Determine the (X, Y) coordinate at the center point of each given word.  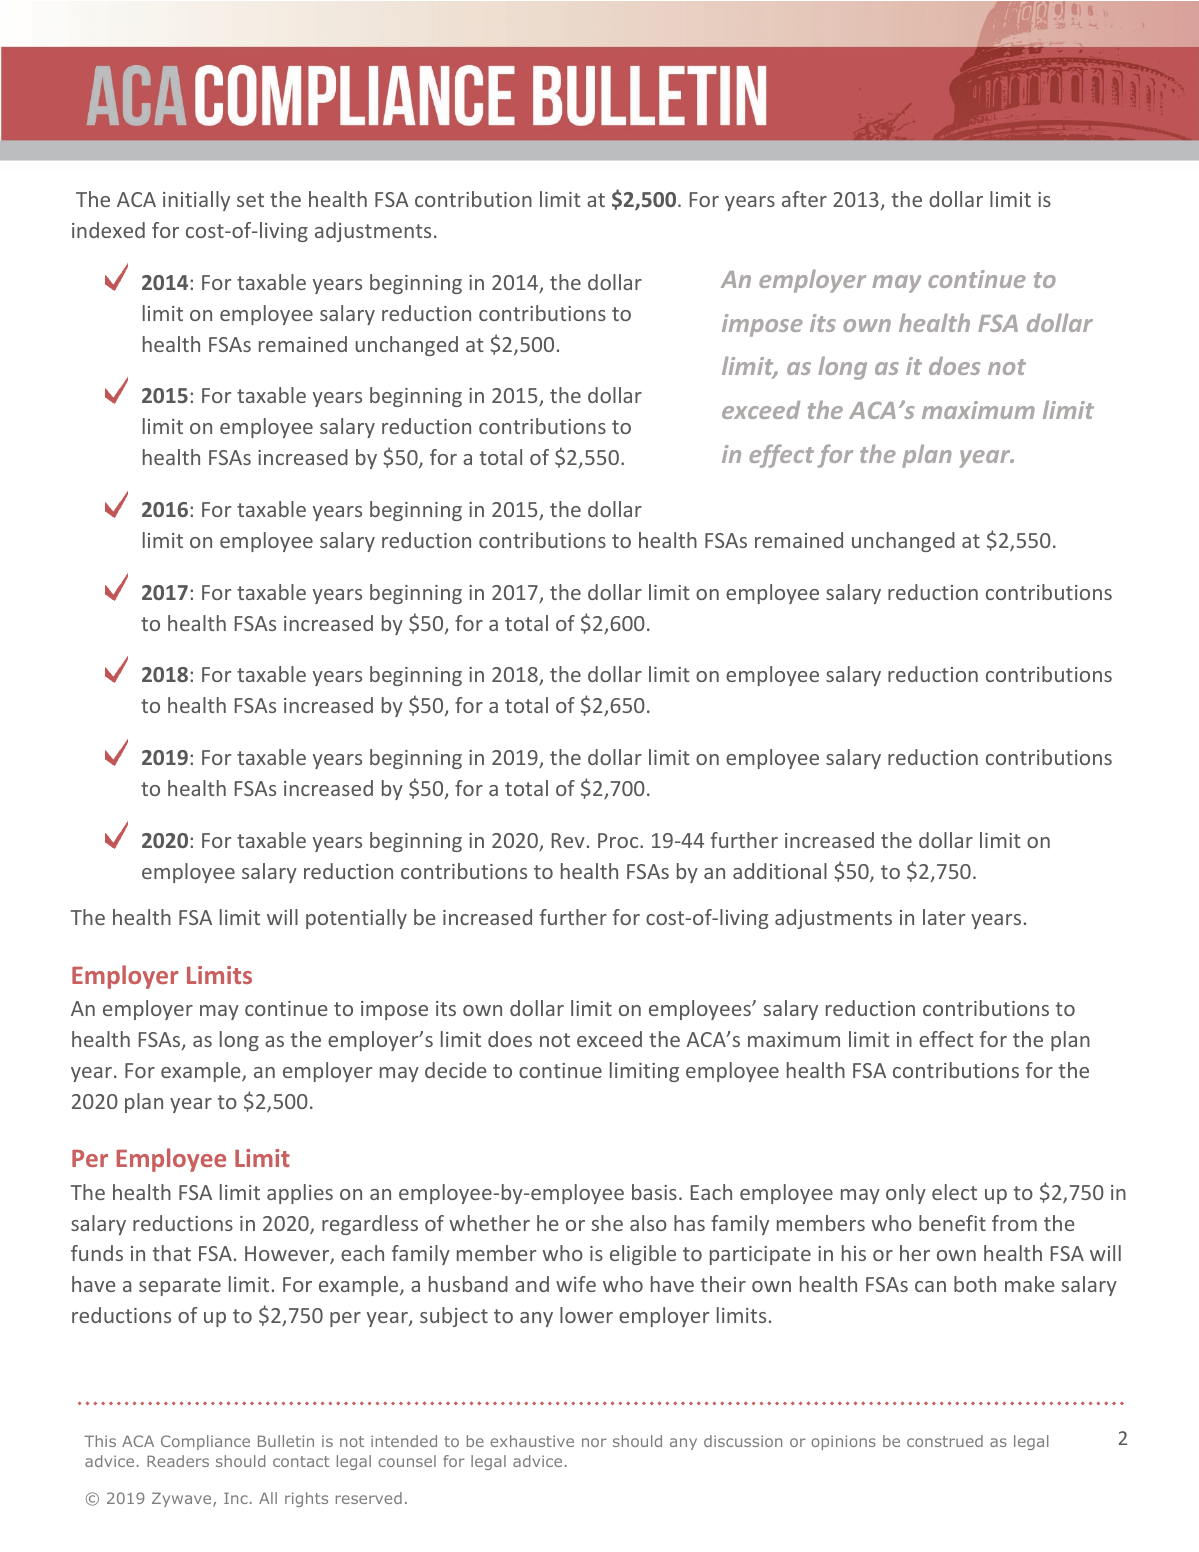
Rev (568, 840)
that (172, 1253)
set (250, 200)
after (804, 199)
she (607, 1223)
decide (456, 1070)
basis (654, 1192)
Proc (619, 840)
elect (954, 1192)
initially (196, 201)
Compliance (205, 1442)
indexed (108, 230)
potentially (356, 919)
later (944, 917)
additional (780, 871)
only (906, 1194)
